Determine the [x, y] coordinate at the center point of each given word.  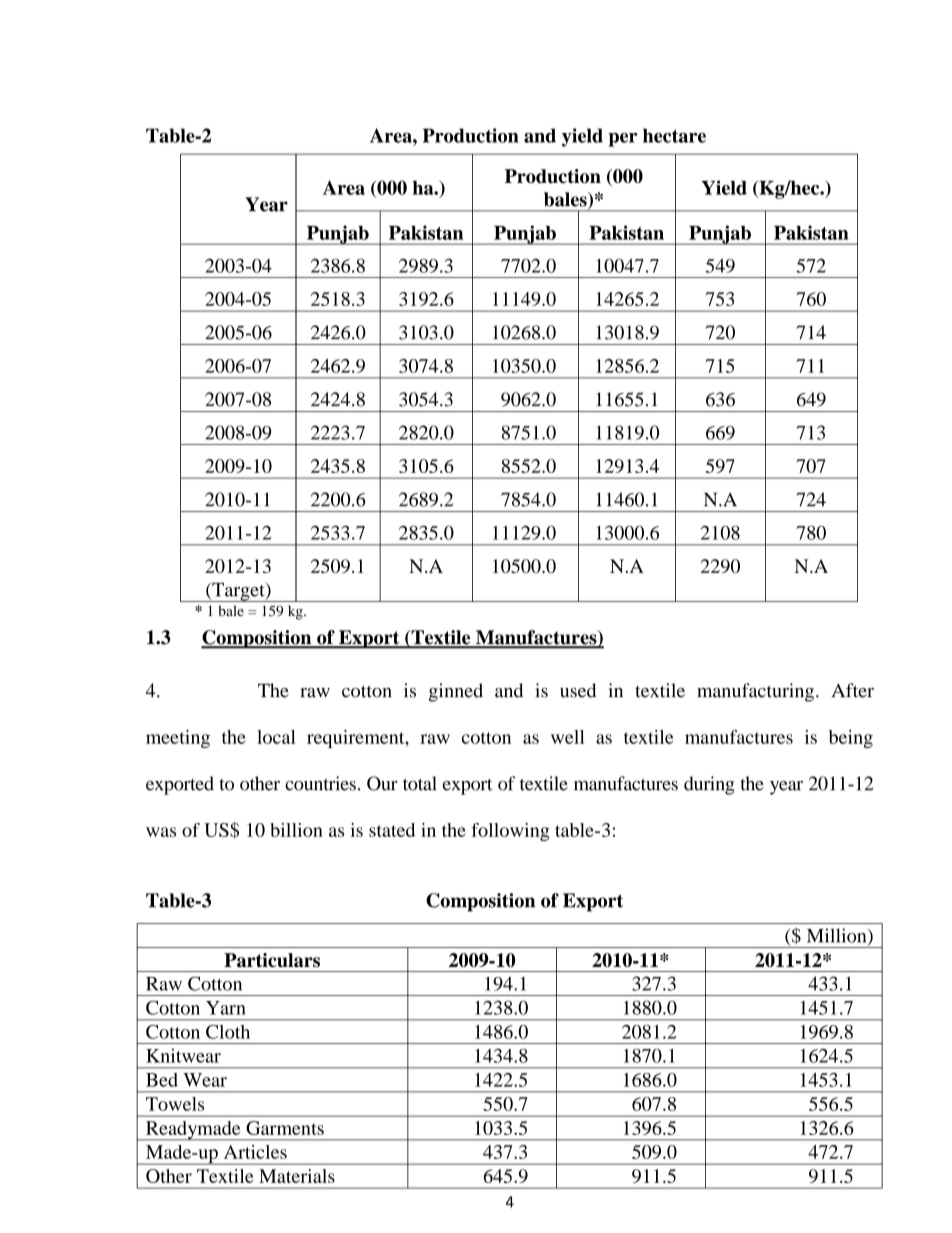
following [511, 832]
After [853, 690]
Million [838, 936]
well [568, 737]
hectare [674, 135]
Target [238, 592]
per [623, 140]
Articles [255, 1152]
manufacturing [755, 692]
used [578, 690]
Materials [297, 1176]
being [851, 739]
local [276, 737]
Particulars [272, 960]
